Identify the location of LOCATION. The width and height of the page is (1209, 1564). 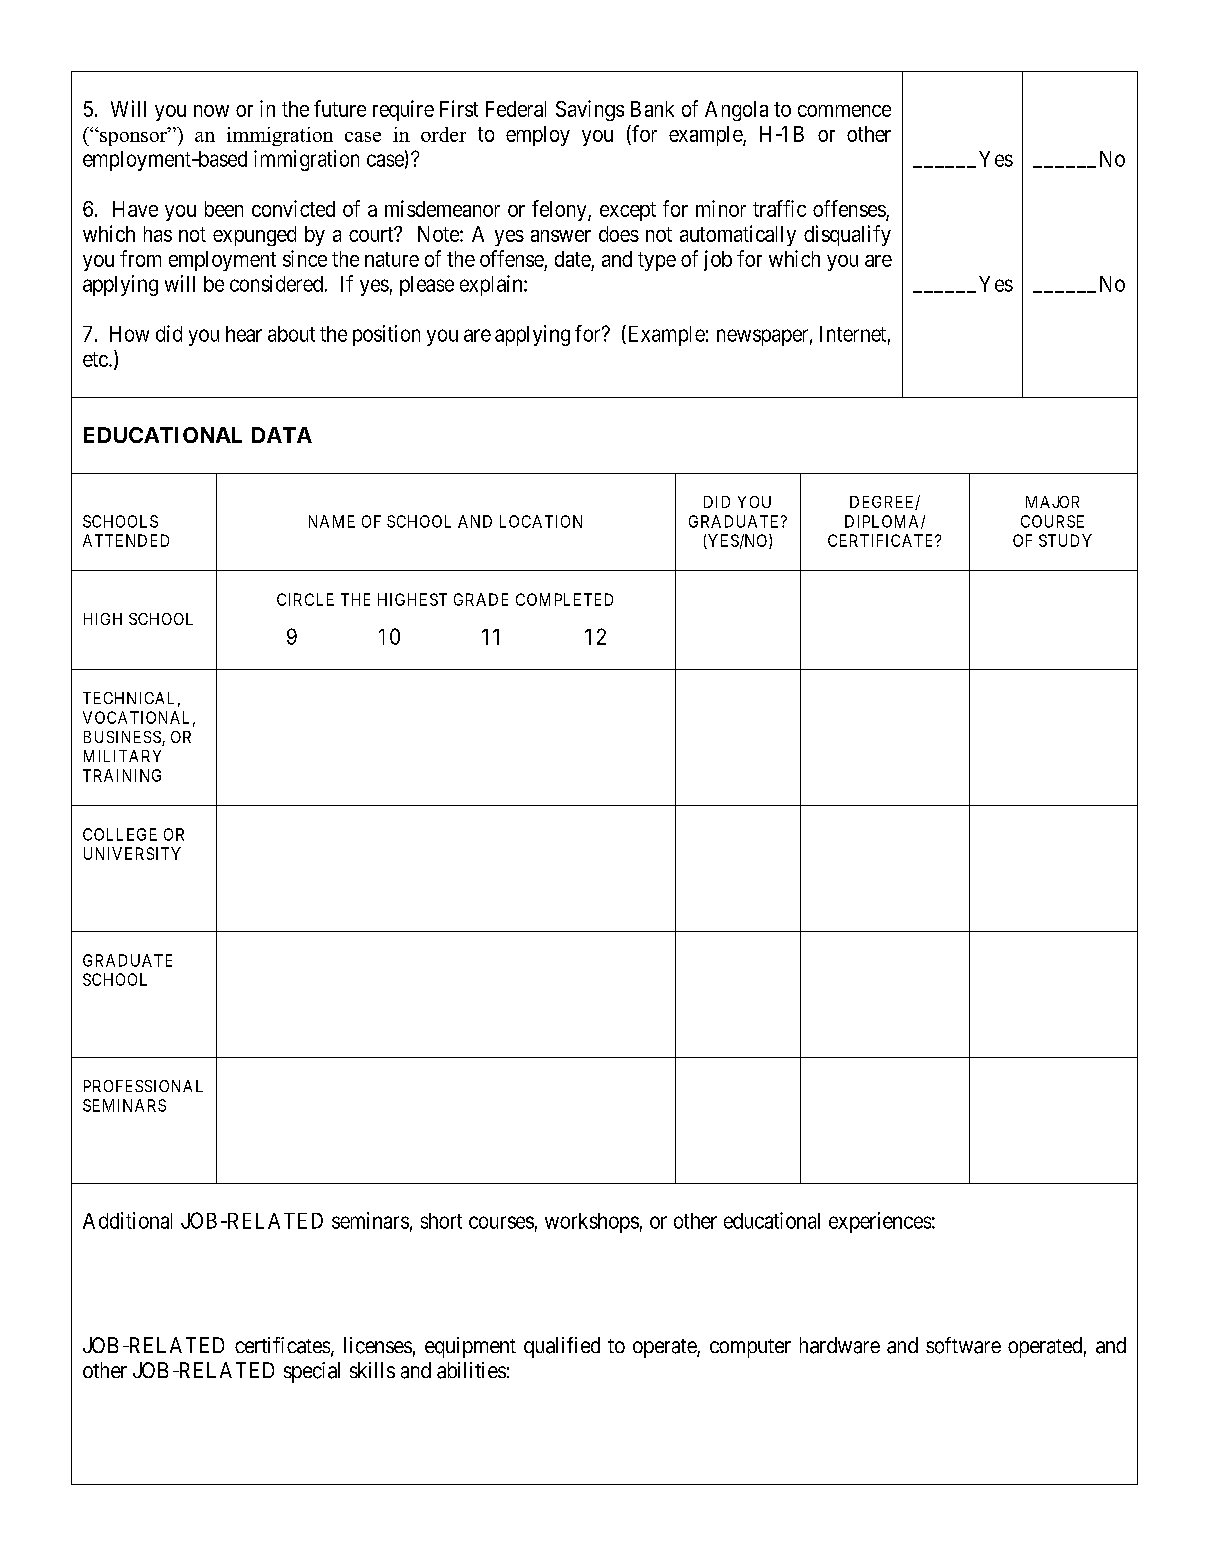
(541, 521).
